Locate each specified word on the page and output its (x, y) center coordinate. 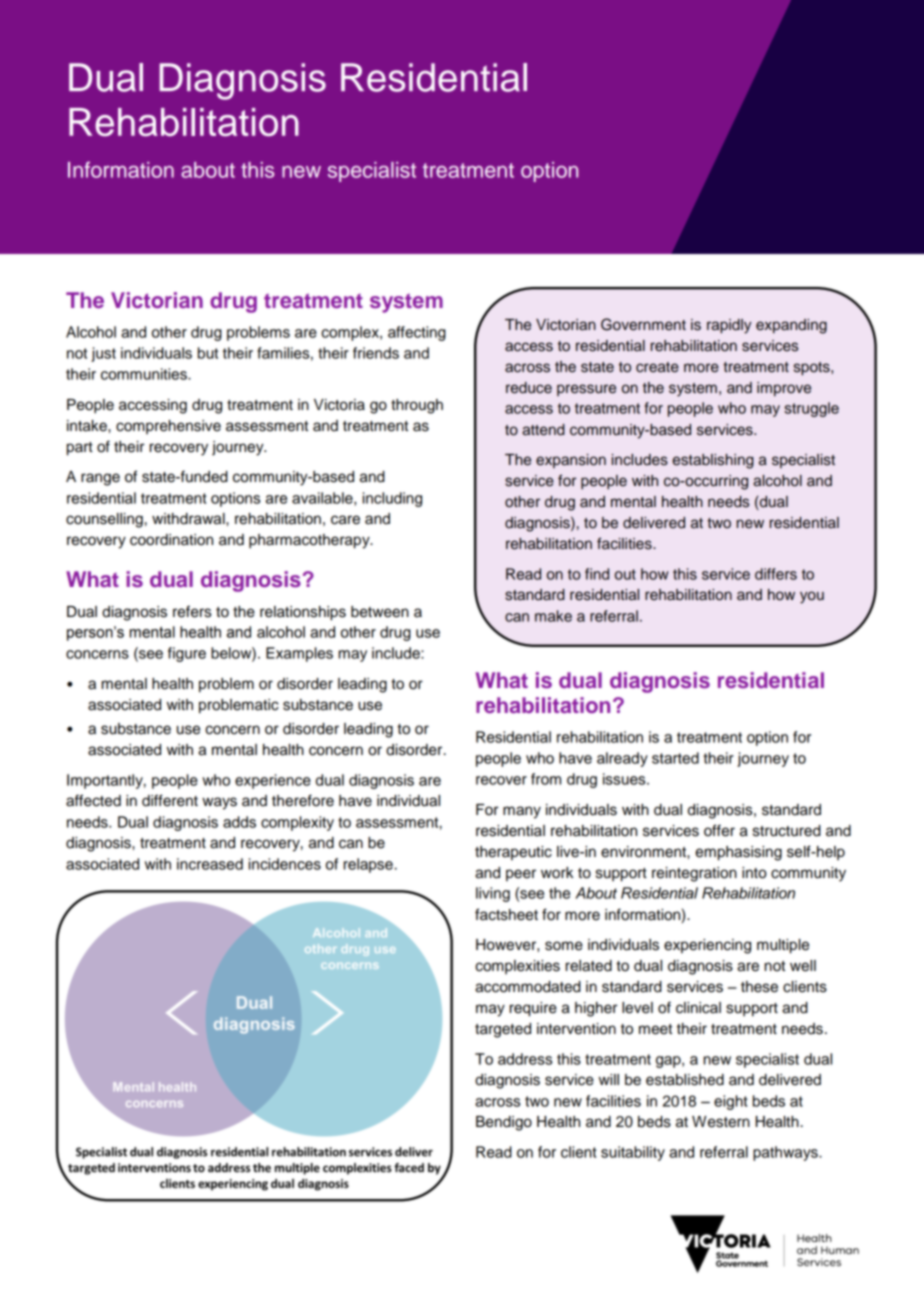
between (380, 612)
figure (187, 654)
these (759, 987)
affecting (417, 333)
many (522, 812)
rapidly (729, 326)
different (170, 800)
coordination (171, 540)
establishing (713, 461)
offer (719, 830)
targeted (503, 1030)
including (392, 499)
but (208, 353)
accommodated (528, 987)
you (812, 597)
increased (210, 864)
